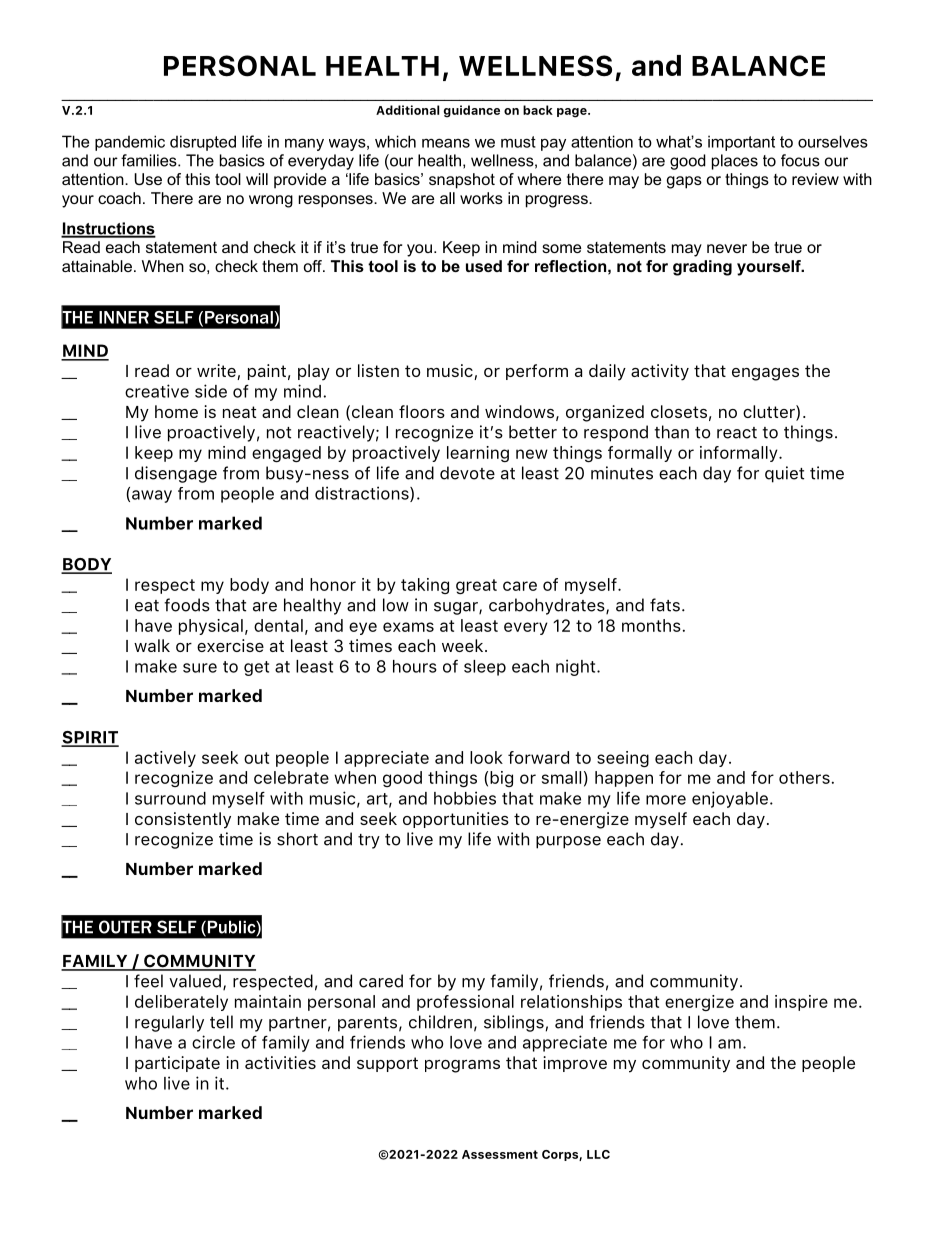 This screenshot has height=1233, width=952. What do you see at coordinates (203, 143) in the screenshot?
I see `disrupted` at bounding box center [203, 143].
